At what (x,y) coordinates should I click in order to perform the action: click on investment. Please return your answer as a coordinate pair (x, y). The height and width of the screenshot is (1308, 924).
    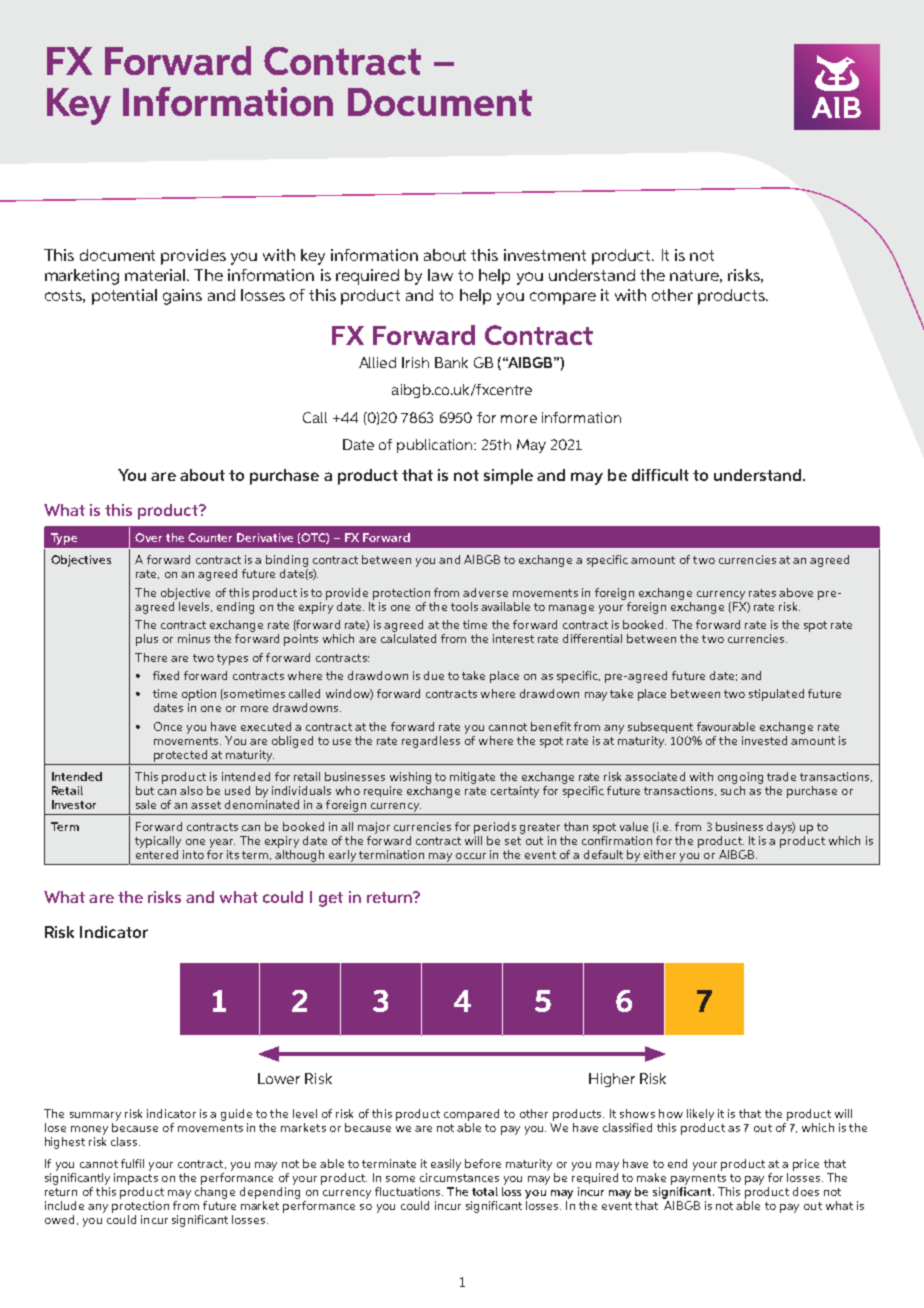
    Looking at the image, I should click on (545, 255).
